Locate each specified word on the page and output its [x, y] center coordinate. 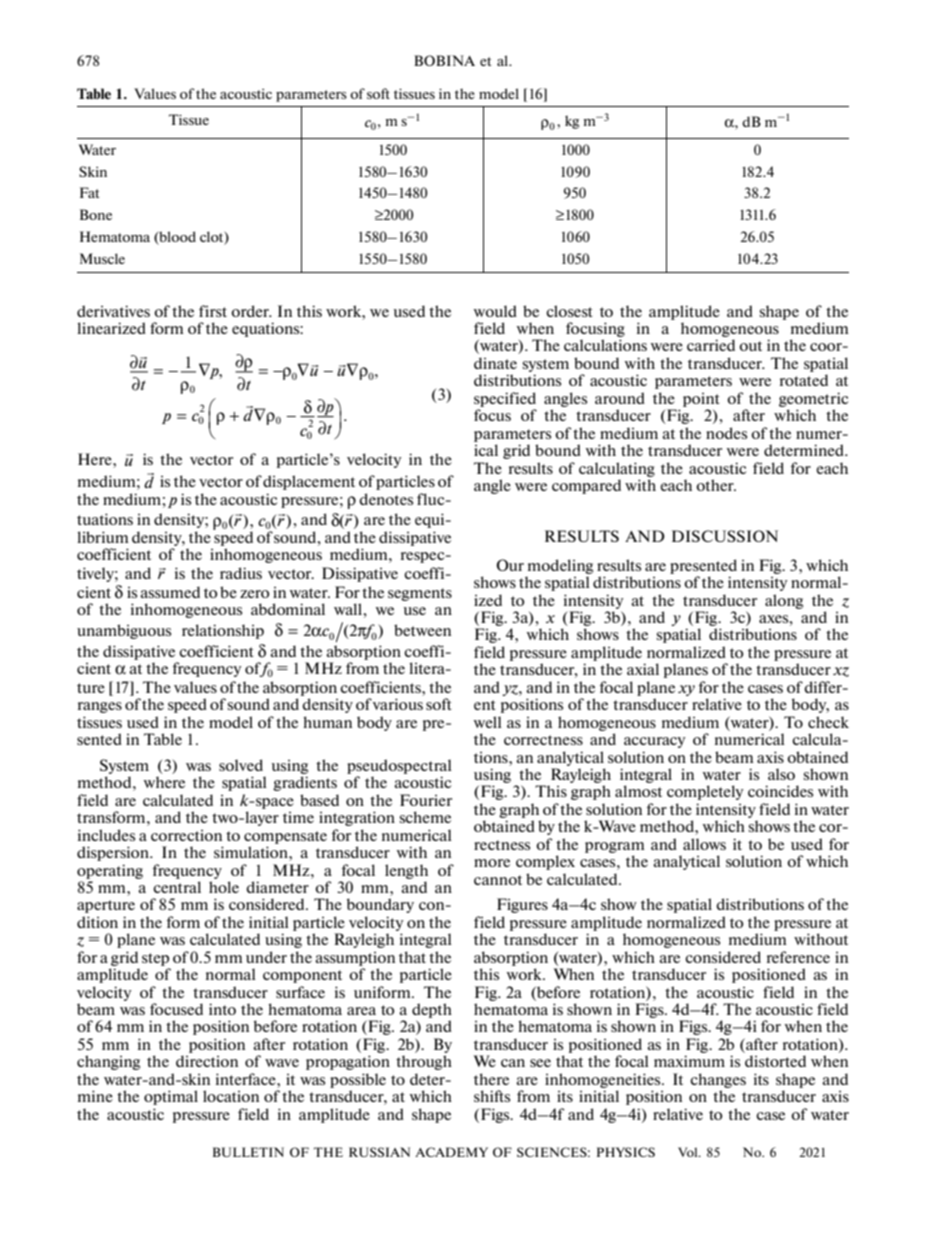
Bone [96, 214]
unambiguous [124, 631]
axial [643, 669]
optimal [171, 1097]
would [495, 311]
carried [711, 345]
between [422, 630]
